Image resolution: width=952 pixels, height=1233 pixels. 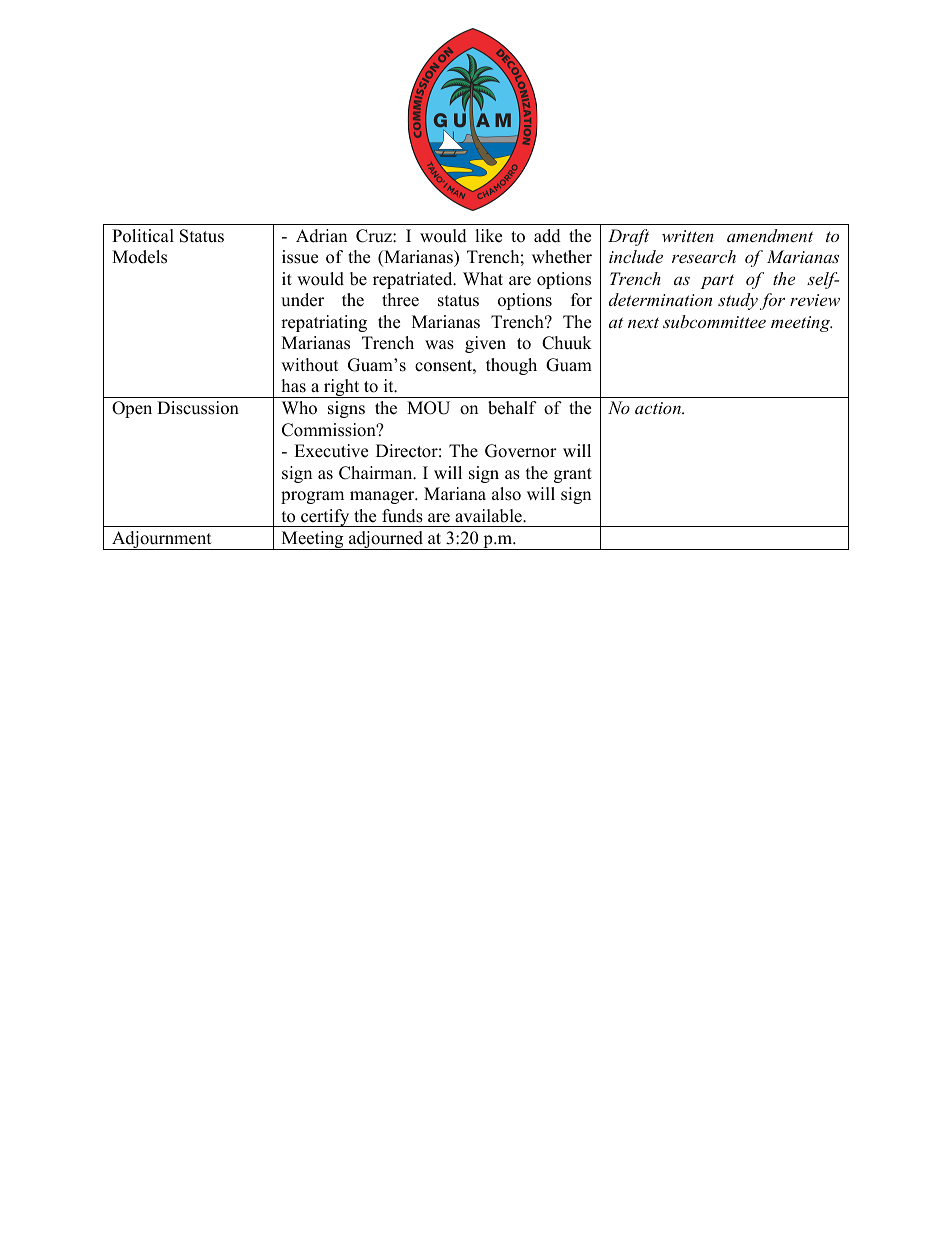 I want to click on amendment, so click(x=770, y=235).
